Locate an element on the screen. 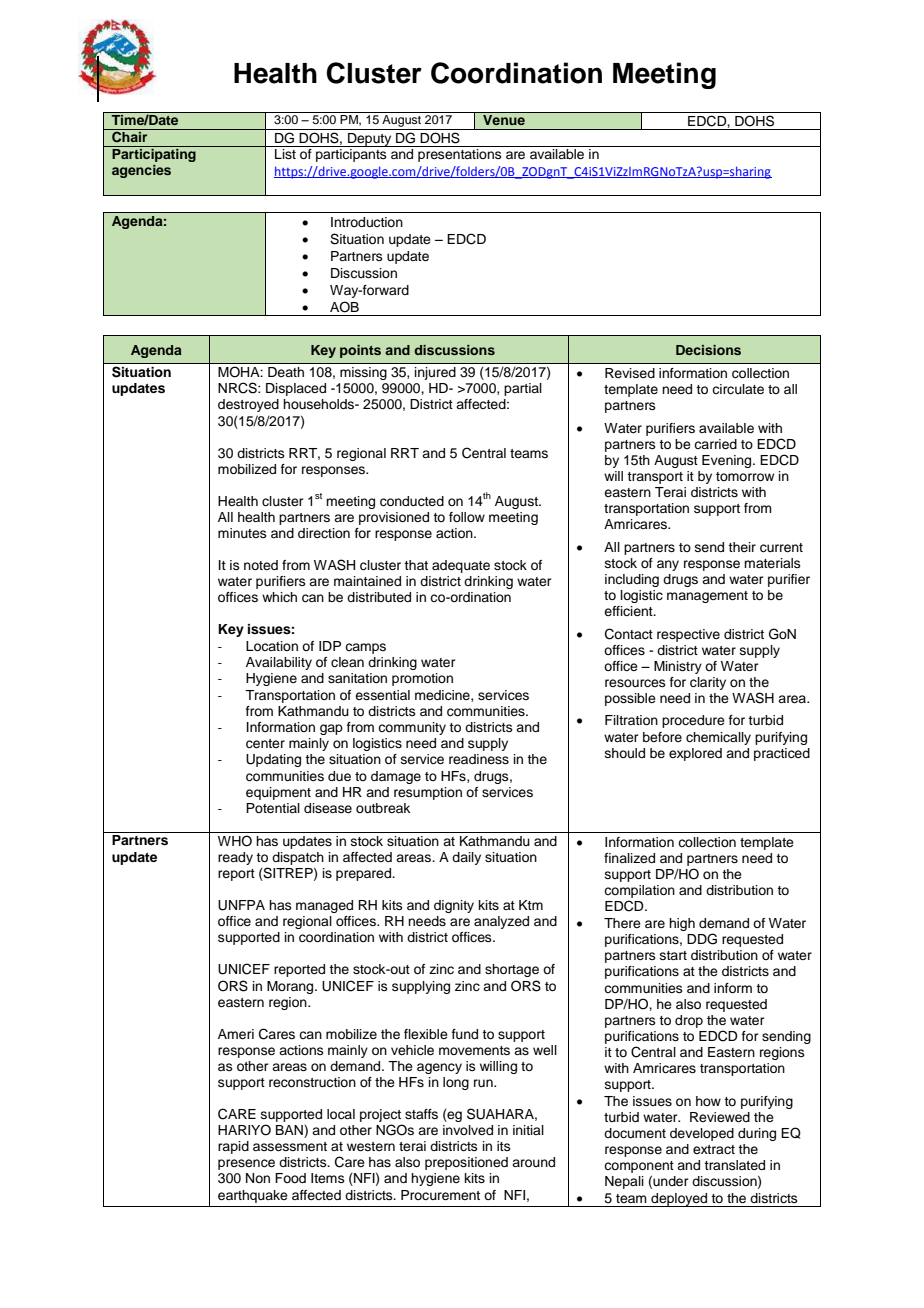 The width and height of the screenshot is (924, 1308). presence is located at coordinates (246, 1164).
